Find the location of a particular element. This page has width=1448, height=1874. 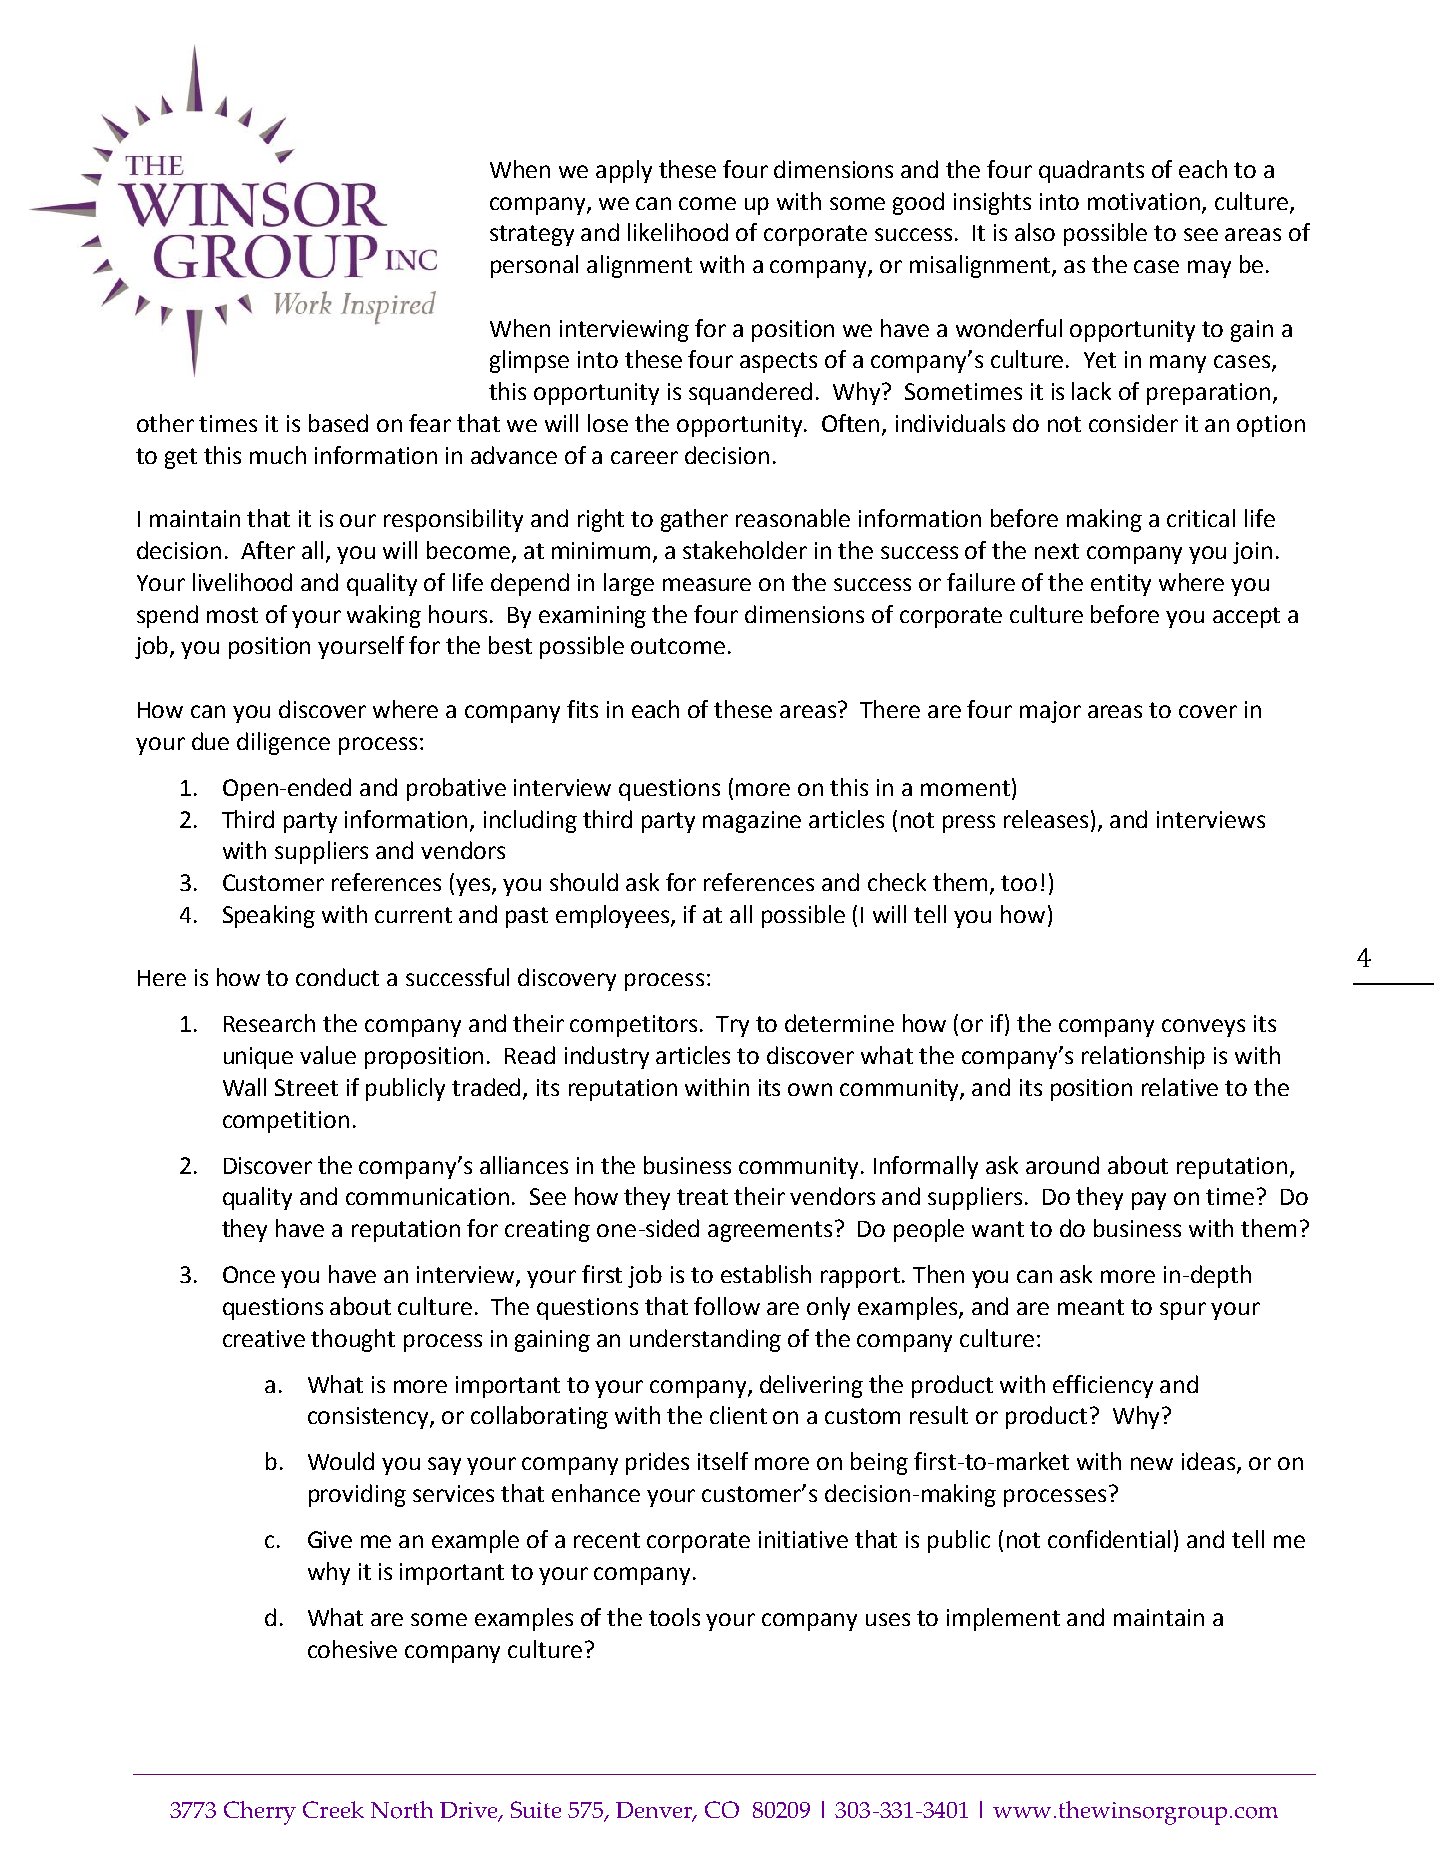

motivation is located at coordinates (1145, 202).
